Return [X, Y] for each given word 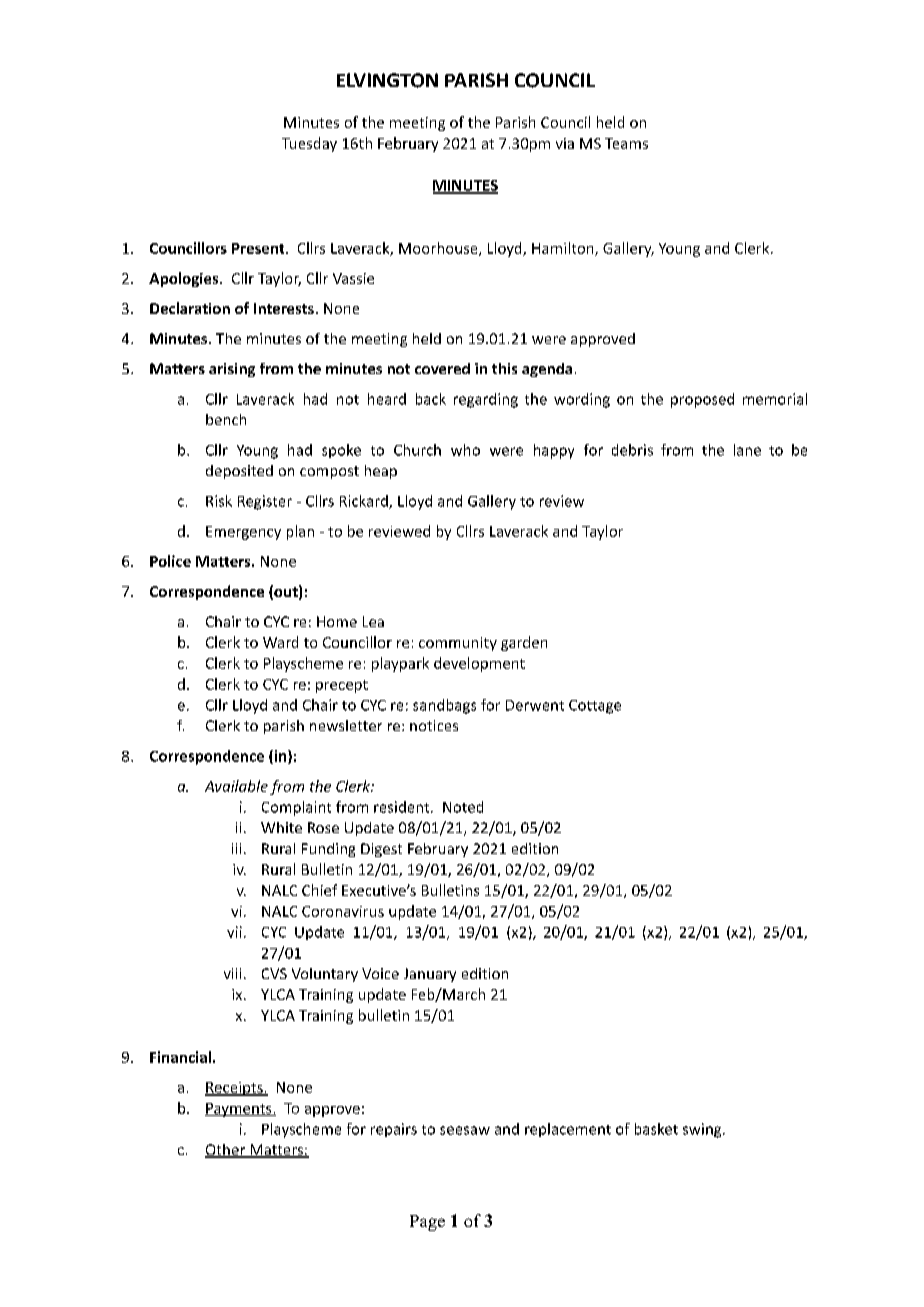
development [479, 664]
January [430, 975]
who [465, 450]
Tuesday [309, 144]
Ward [280, 642]
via [565, 143]
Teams [626, 143]
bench [226, 419]
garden [524, 643]
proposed [702, 400]
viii [232, 973]
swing [703, 1130]
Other [226, 1151]
